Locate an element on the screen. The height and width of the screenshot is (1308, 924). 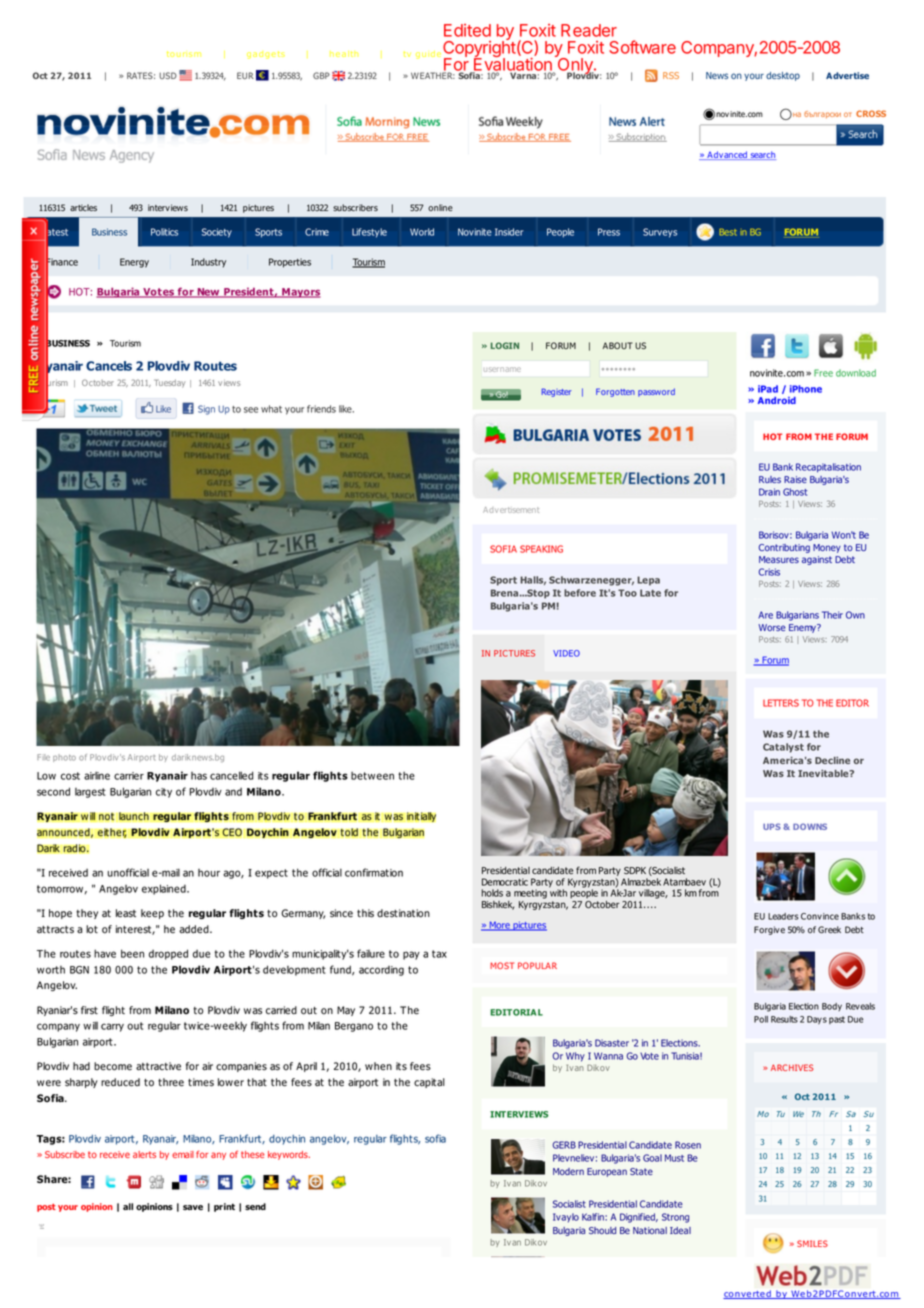
Rules is located at coordinates (770, 479).
